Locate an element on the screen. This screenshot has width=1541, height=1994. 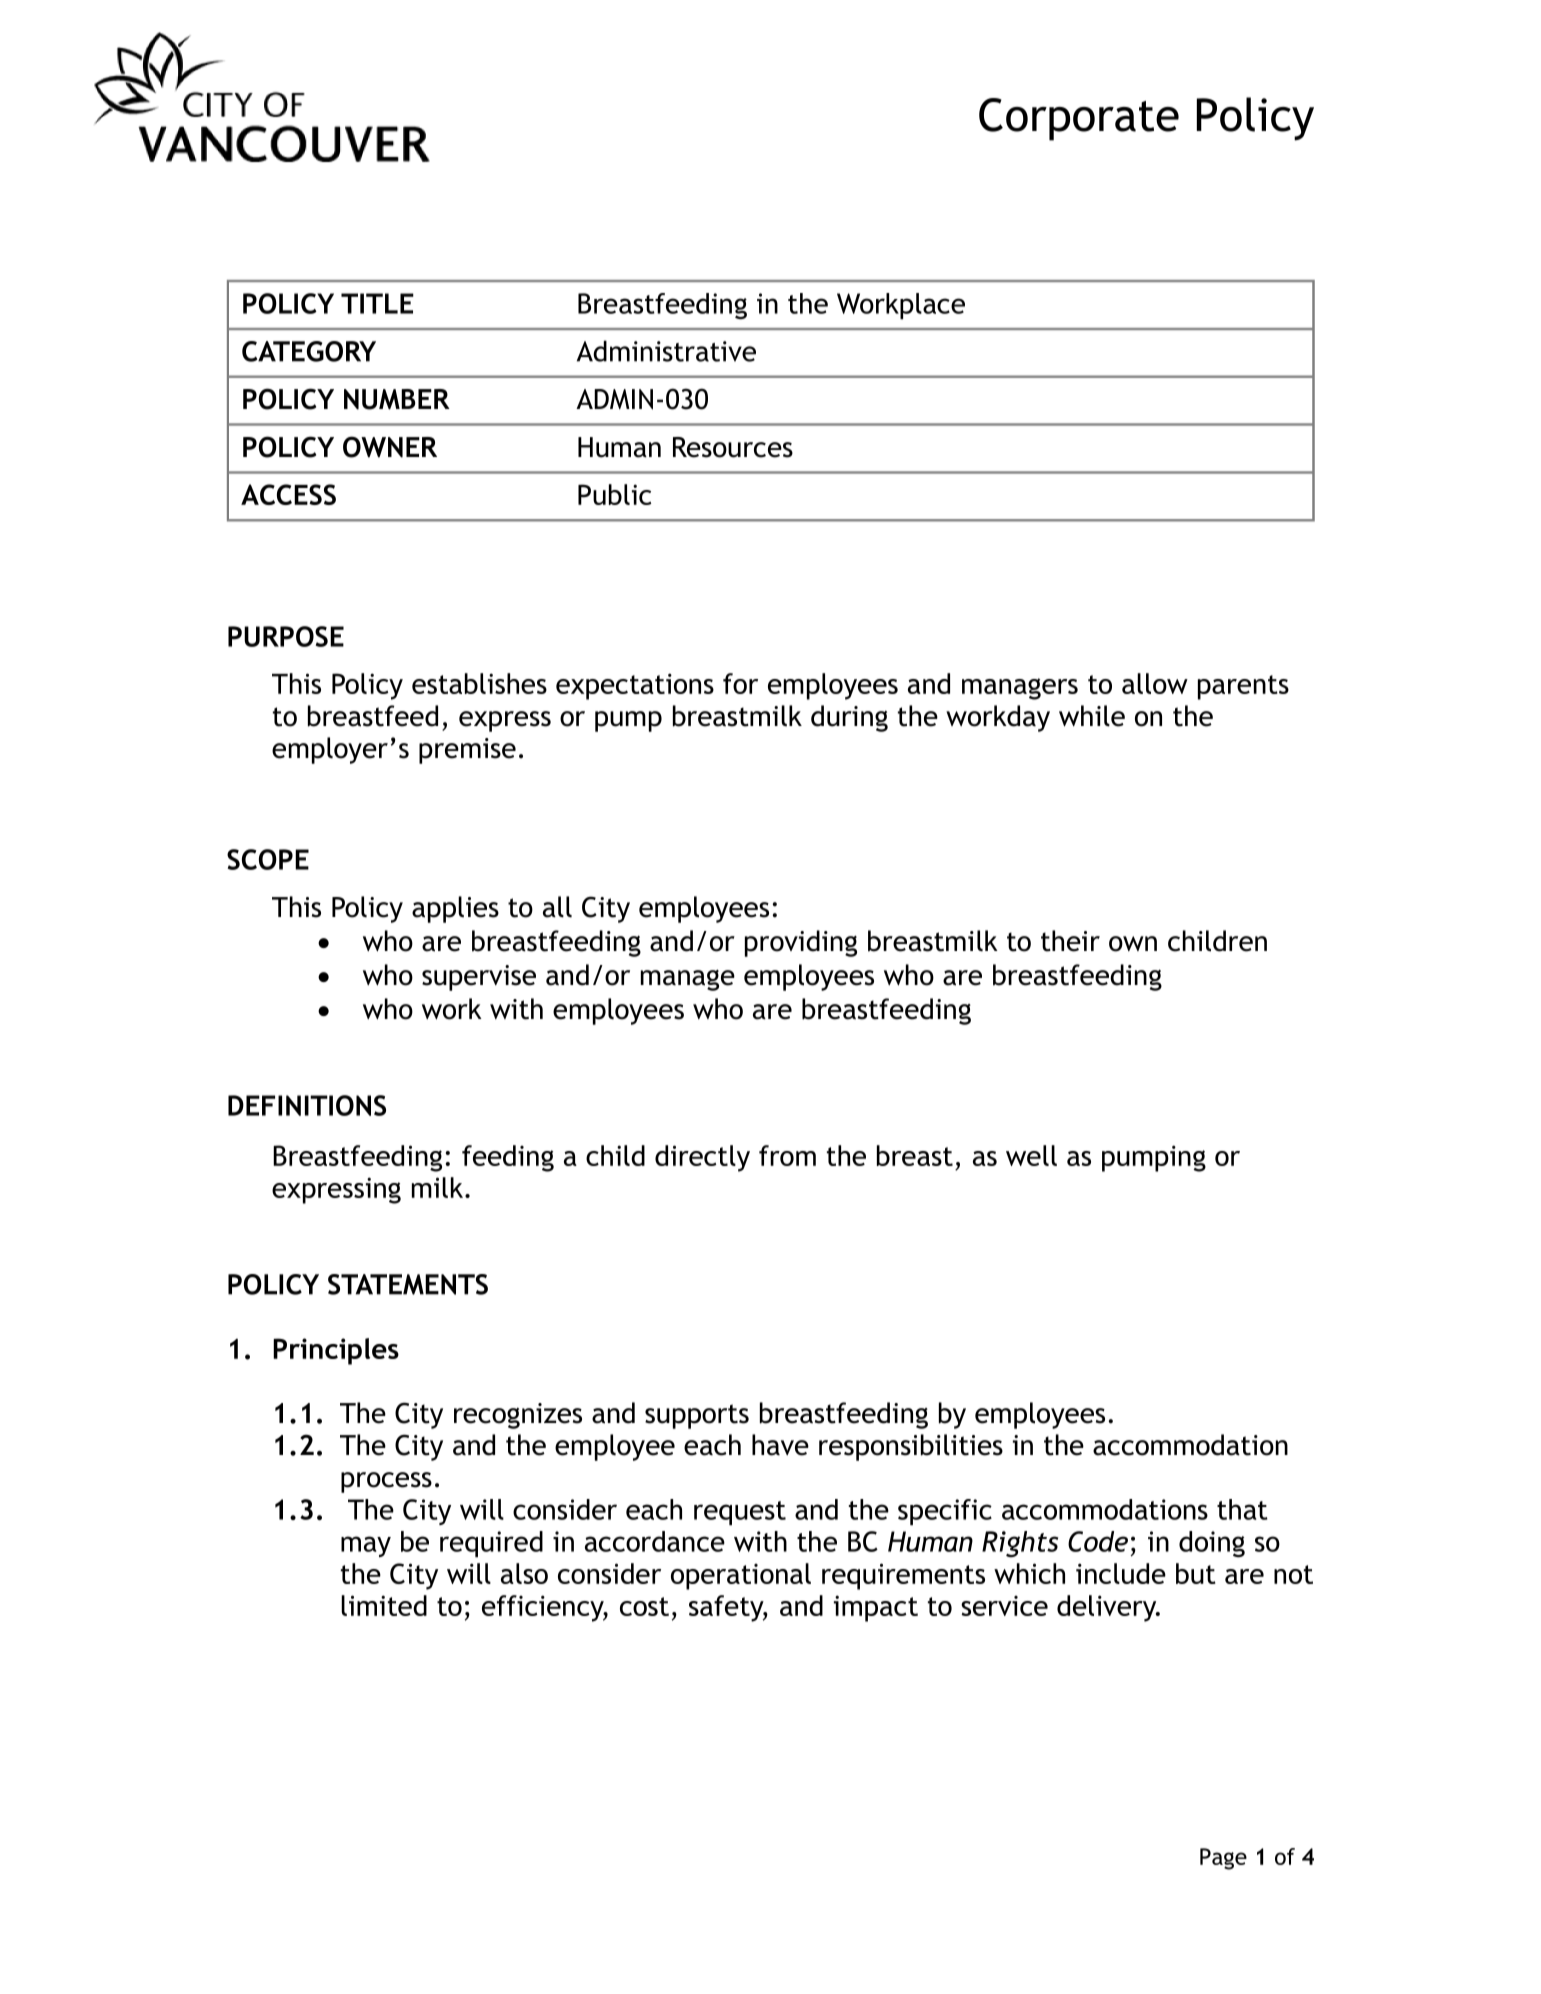
Resources is located at coordinates (733, 447).
